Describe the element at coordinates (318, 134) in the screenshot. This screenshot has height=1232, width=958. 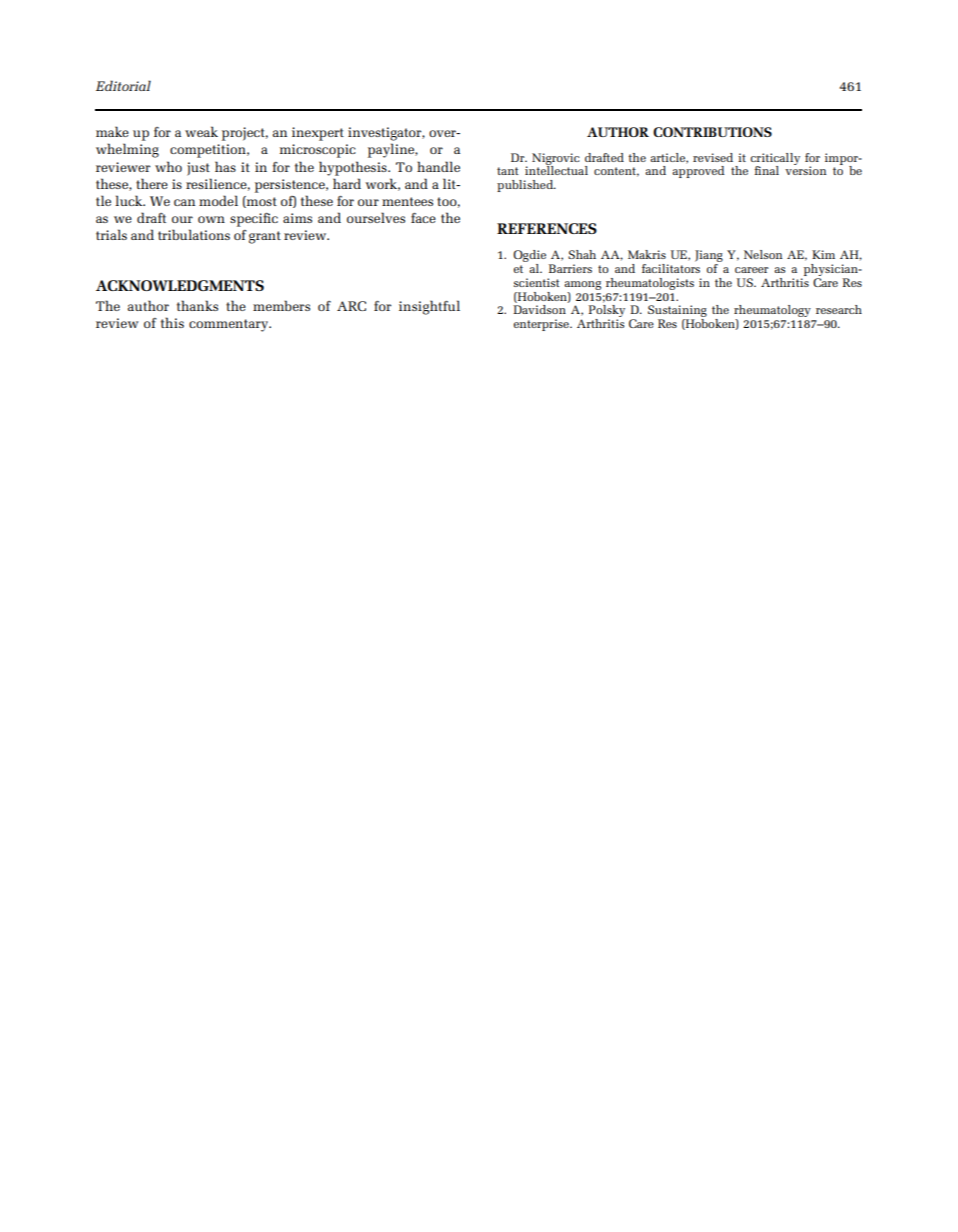
I see `inexpert` at that location.
